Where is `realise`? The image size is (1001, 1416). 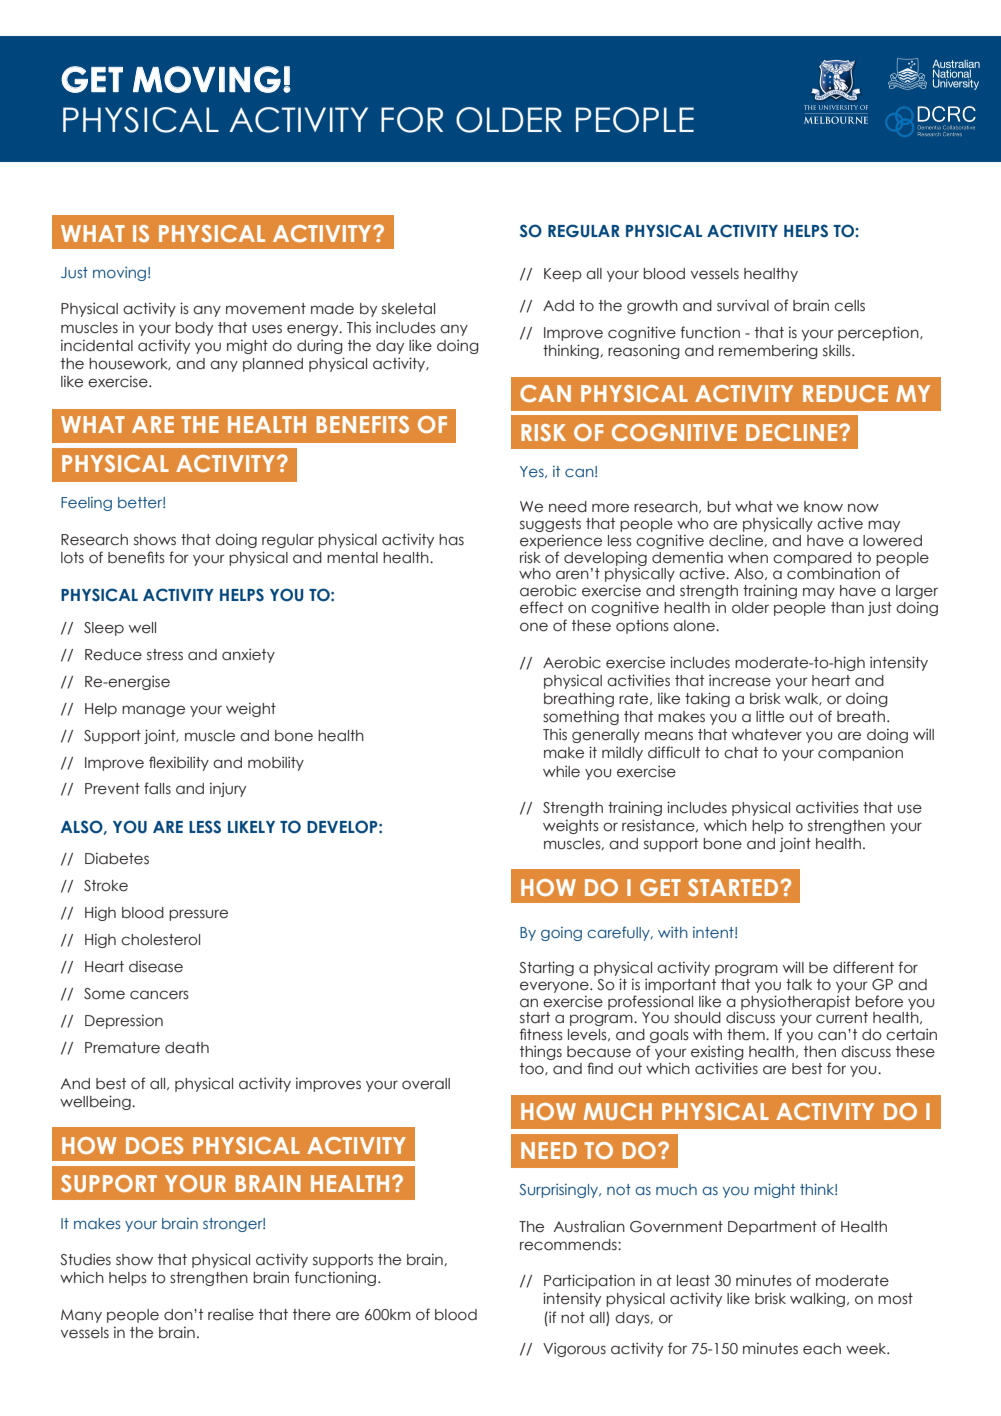
realise is located at coordinates (231, 1314).
